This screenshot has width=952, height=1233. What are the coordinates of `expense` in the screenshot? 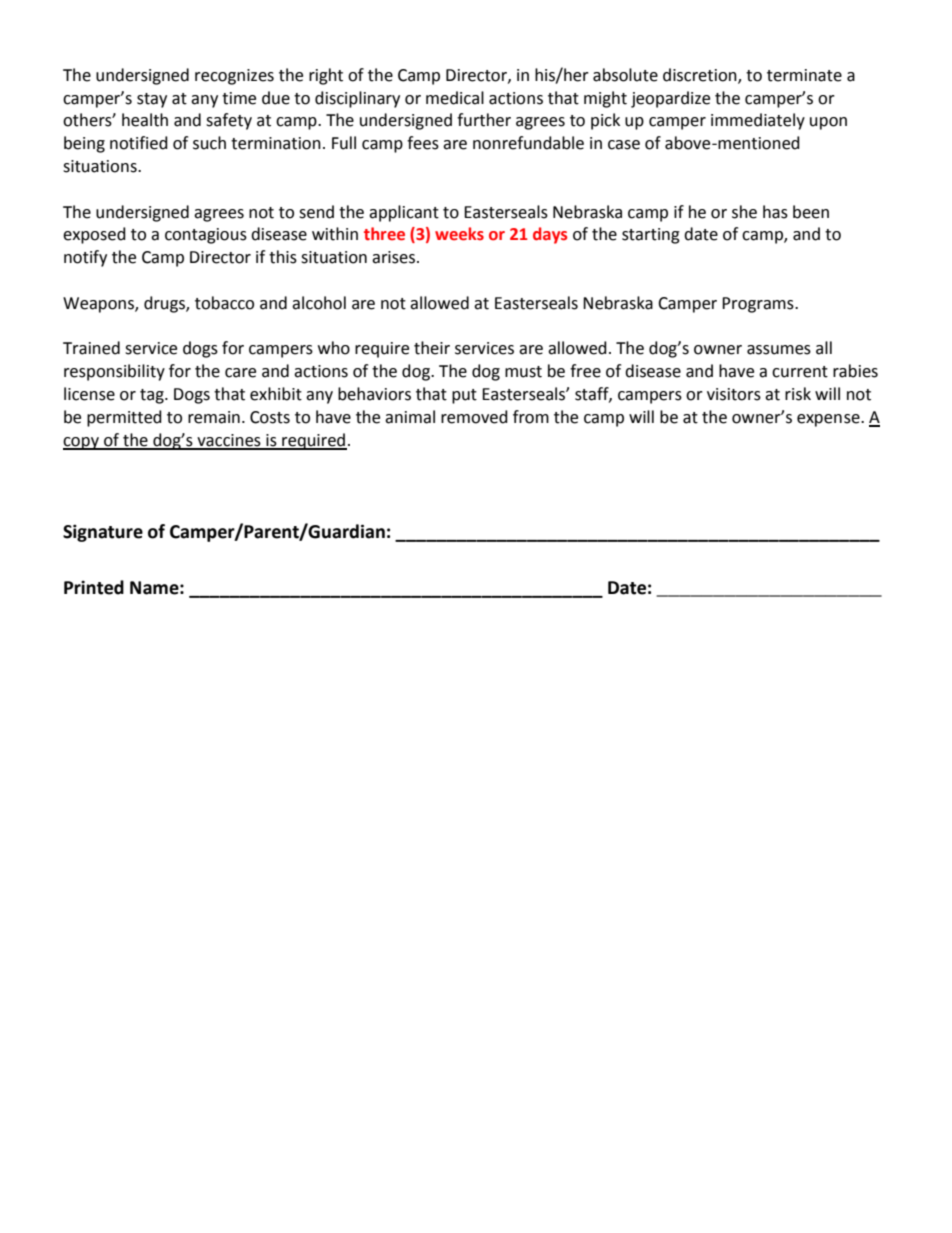 It's located at (829, 420).
